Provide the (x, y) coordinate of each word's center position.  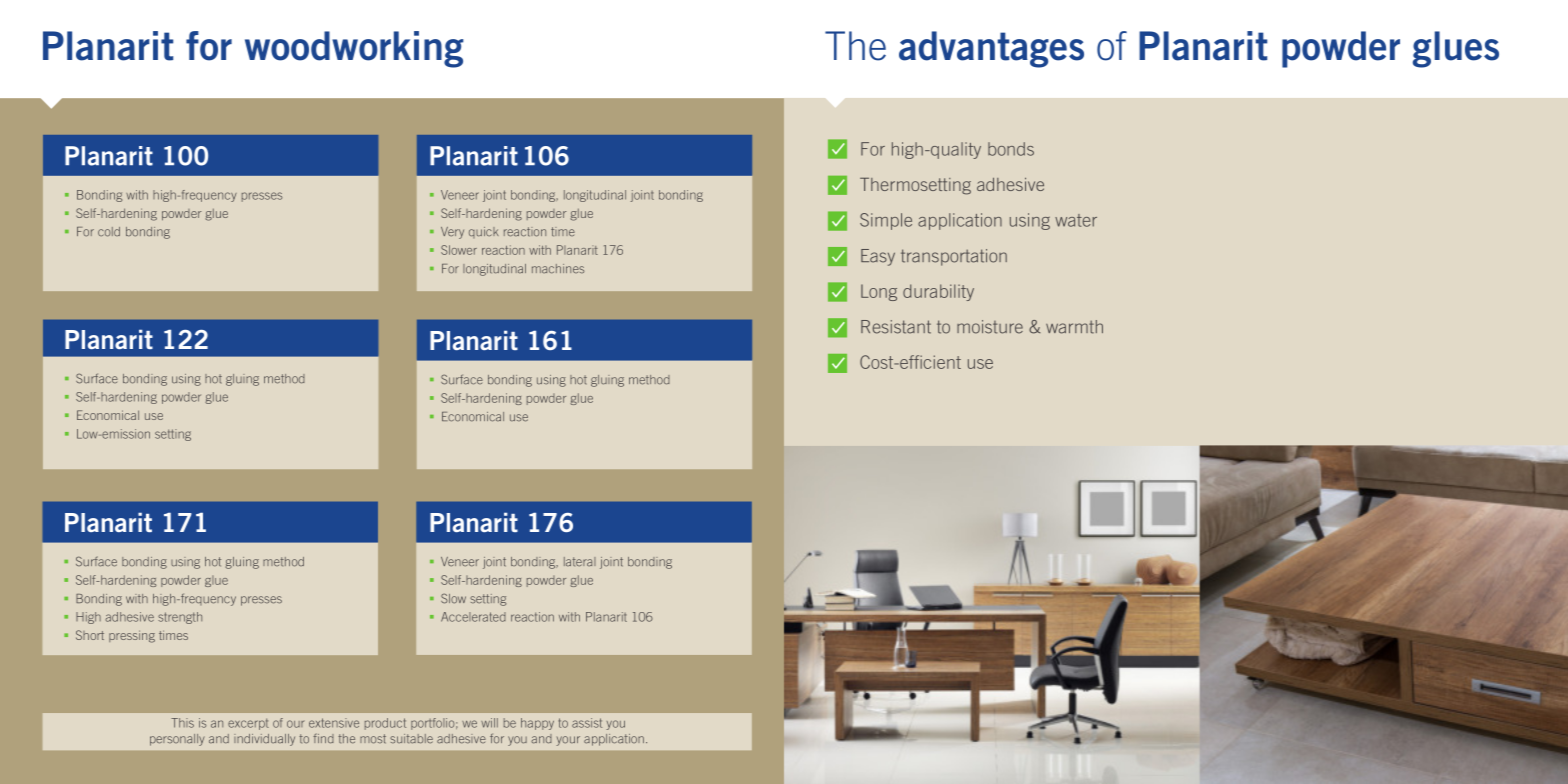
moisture (990, 327)
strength (180, 618)
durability (938, 292)
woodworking (354, 49)
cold (109, 232)
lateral (580, 562)
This (182, 723)
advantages (991, 49)
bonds (1011, 149)
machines (558, 269)
